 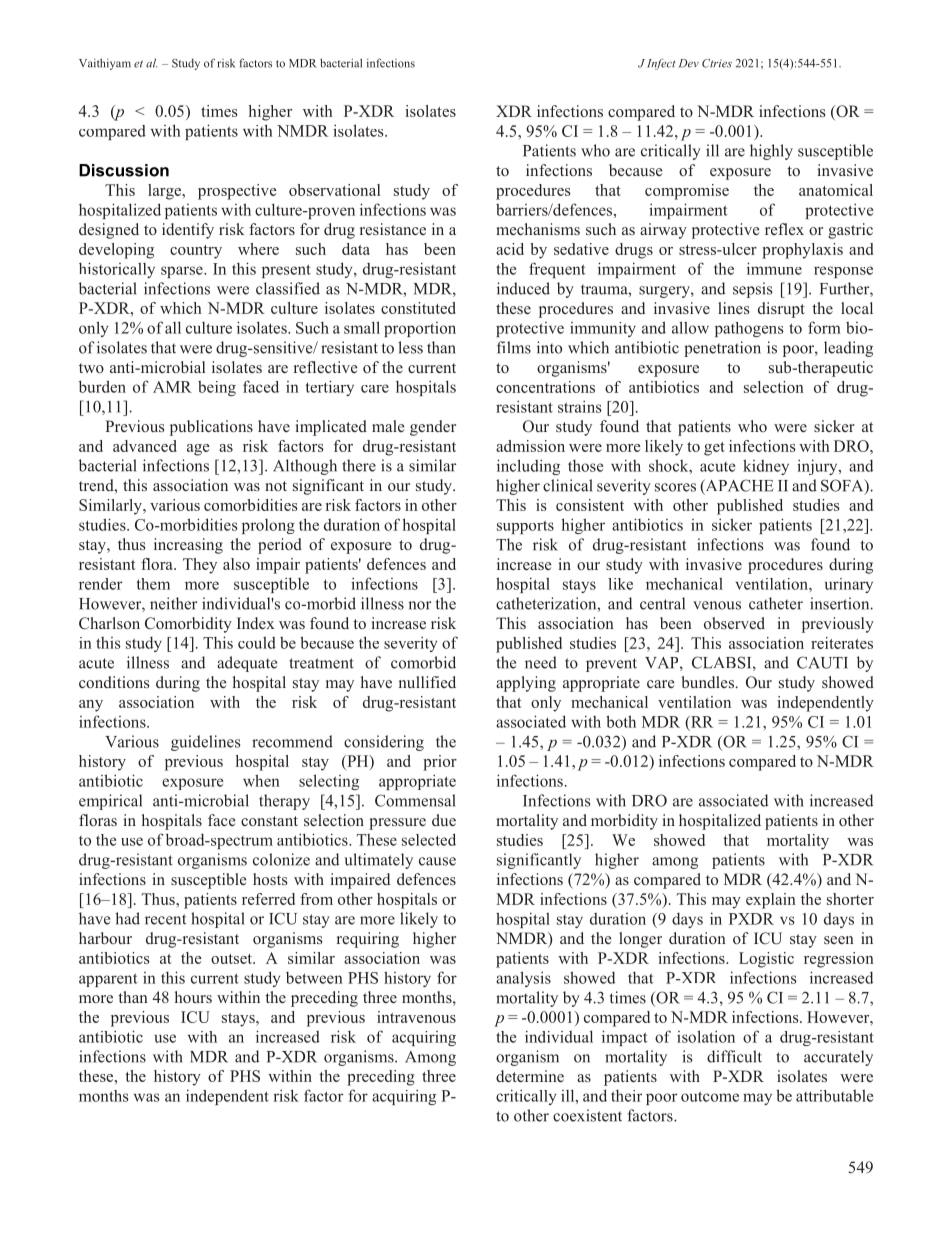 What do you see at coordinates (734, 1056) in the screenshot?
I see `difficult` at bounding box center [734, 1056].
